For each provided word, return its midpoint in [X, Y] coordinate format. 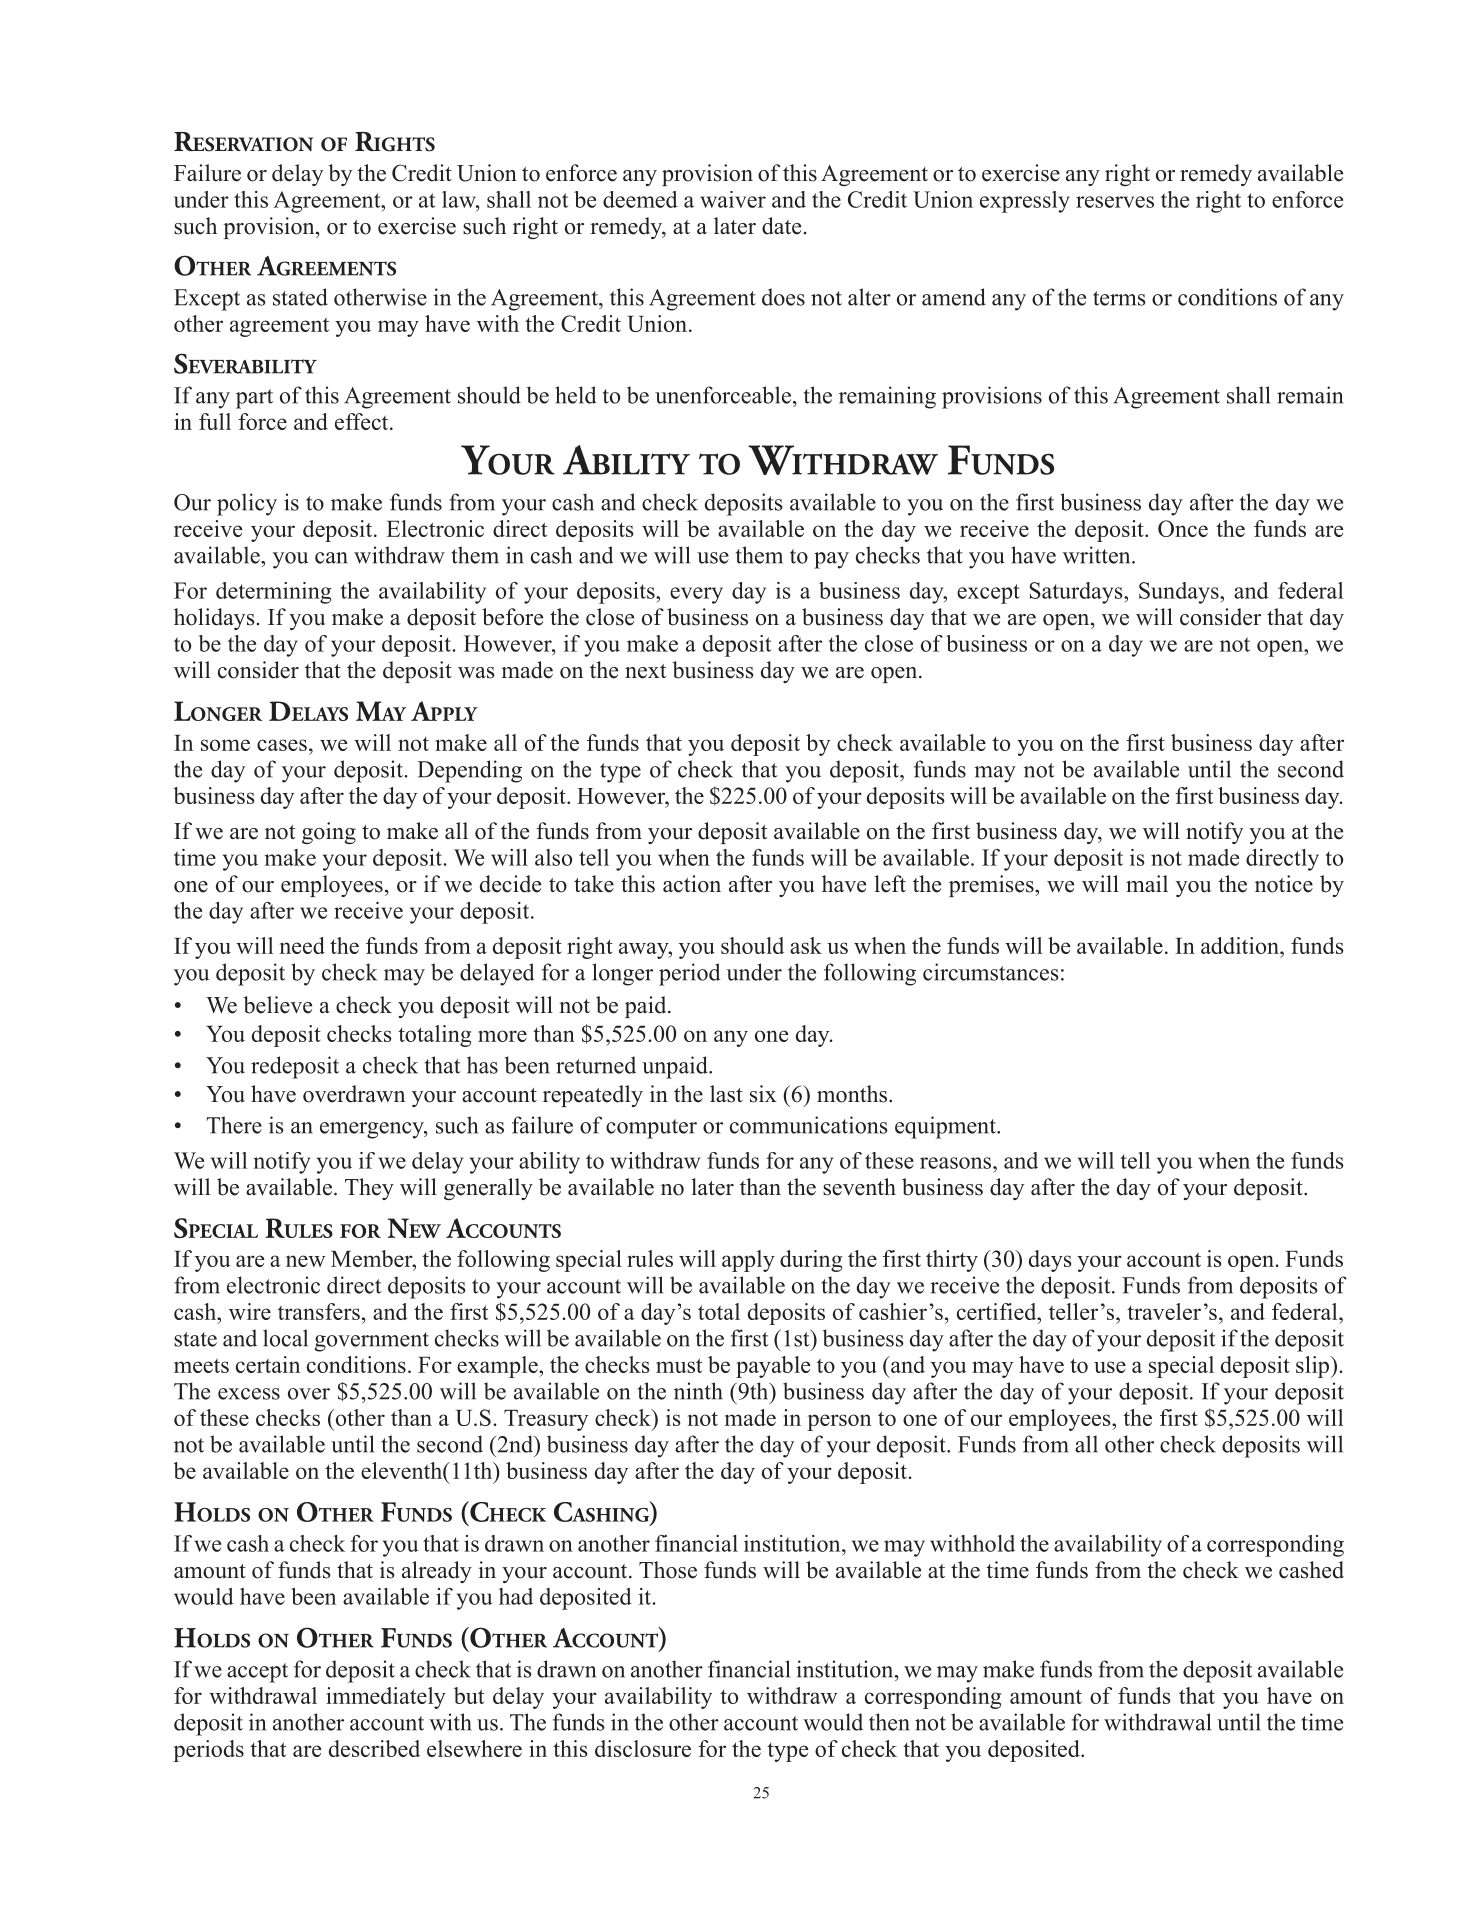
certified [998, 1311]
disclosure [643, 1748]
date [781, 226]
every [696, 595]
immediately [386, 1698]
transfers [319, 1311]
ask [806, 945]
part [254, 399]
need [302, 945]
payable [773, 1367]
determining [274, 593]
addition [1241, 945]
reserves [1115, 202]
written [1098, 555]
